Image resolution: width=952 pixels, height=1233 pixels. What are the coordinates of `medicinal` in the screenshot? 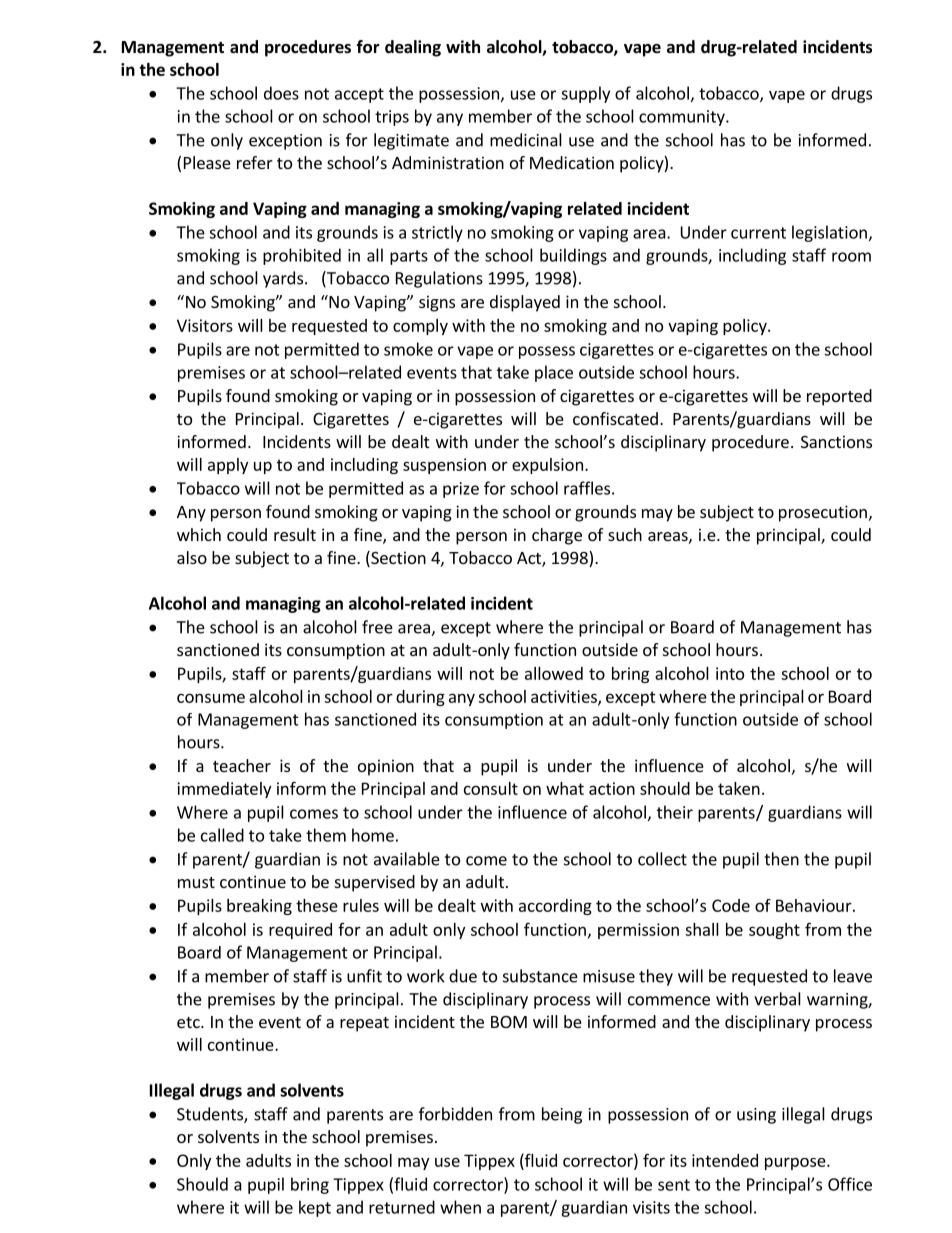 It's located at (526, 140).
